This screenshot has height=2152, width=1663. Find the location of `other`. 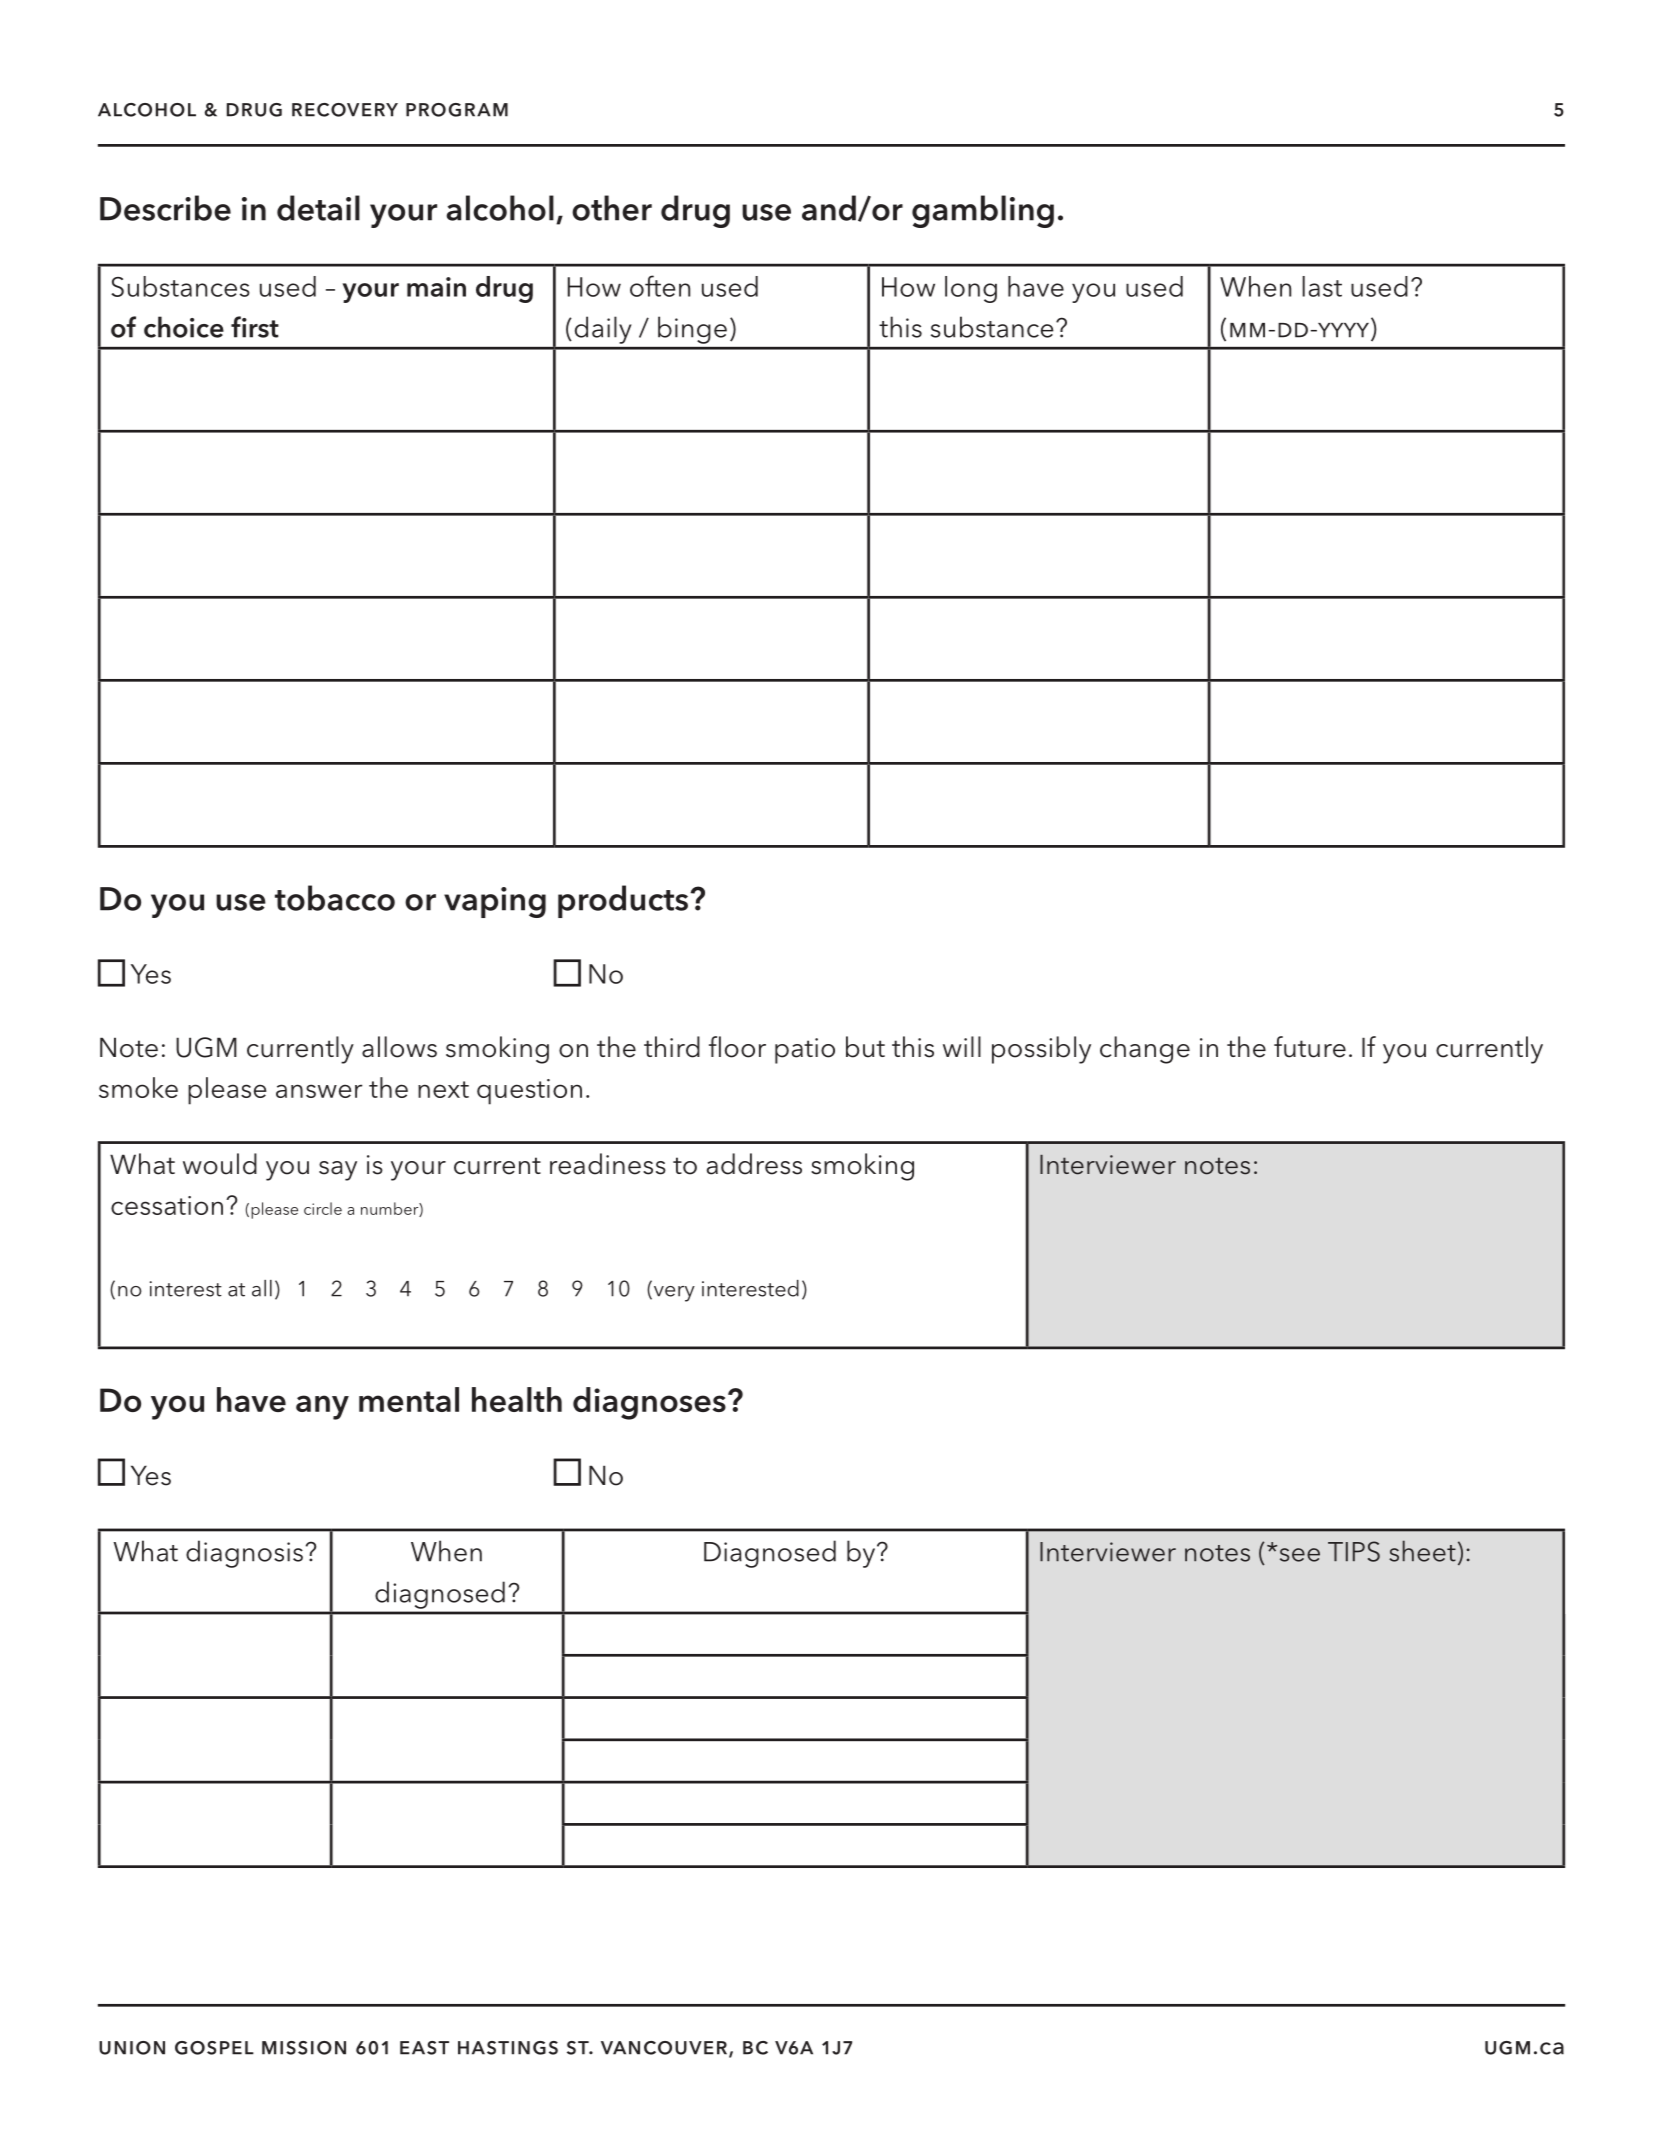

other is located at coordinates (612, 208).
